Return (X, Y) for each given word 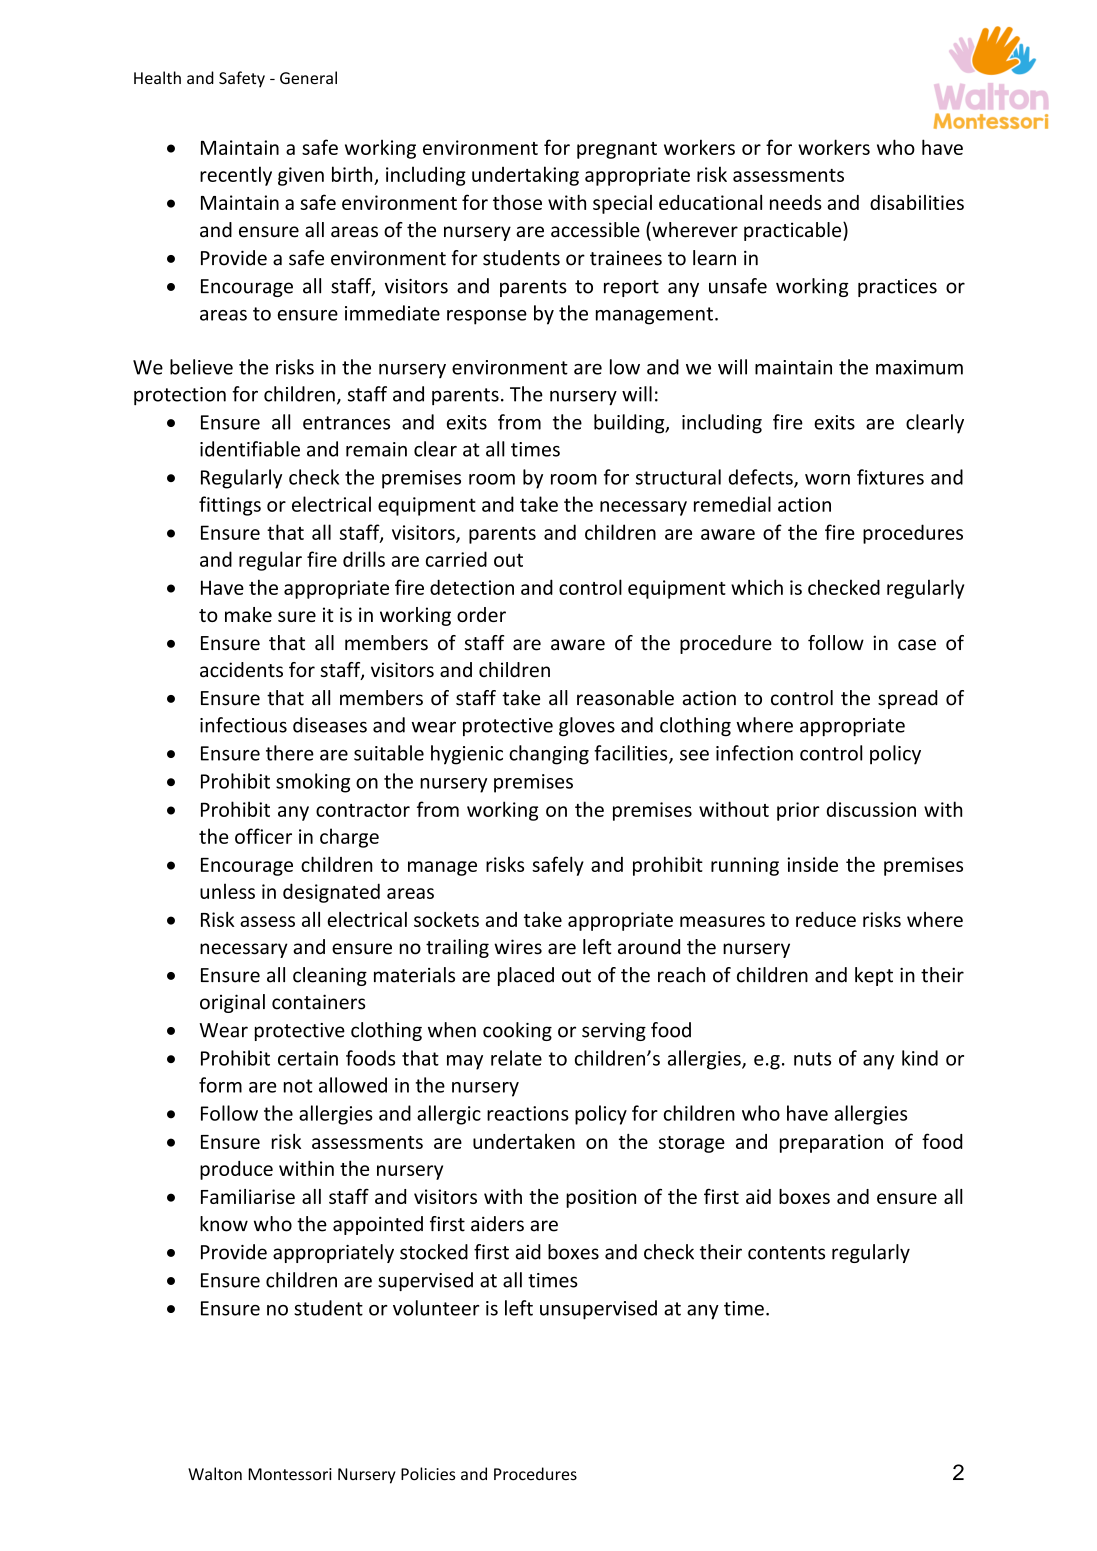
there (290, 753)
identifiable (250, 449)
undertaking (525, 176)
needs (796, 202)
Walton (215, 1474)
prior (798, 811)
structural (678, 477)
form (220, 1085)
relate (516, 1058)
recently (236, 176)
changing (549, 755)
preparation (831, 1143)
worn (827, 479)
